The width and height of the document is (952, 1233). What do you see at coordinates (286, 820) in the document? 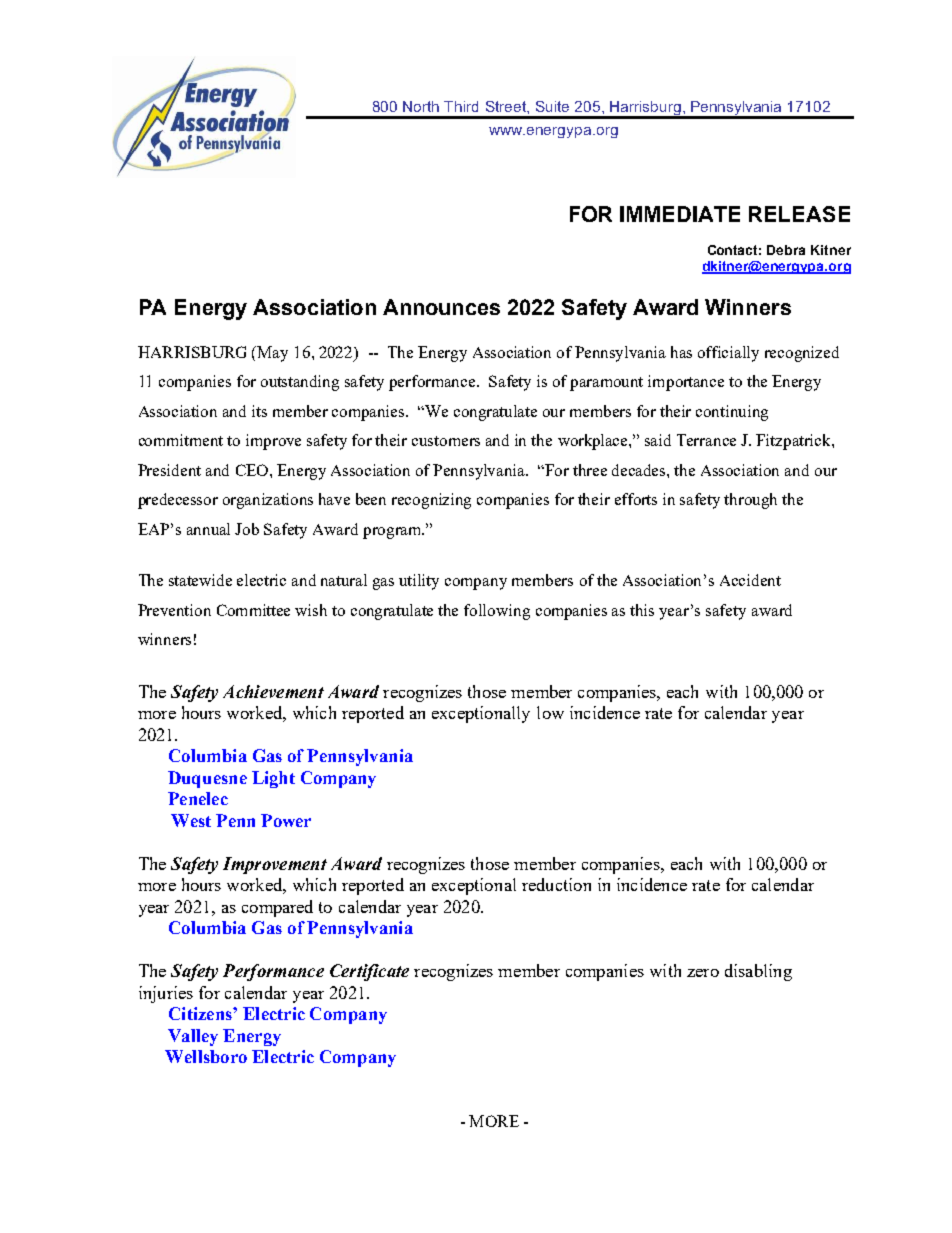
I see `Power` at bounding box center [286, 820].
